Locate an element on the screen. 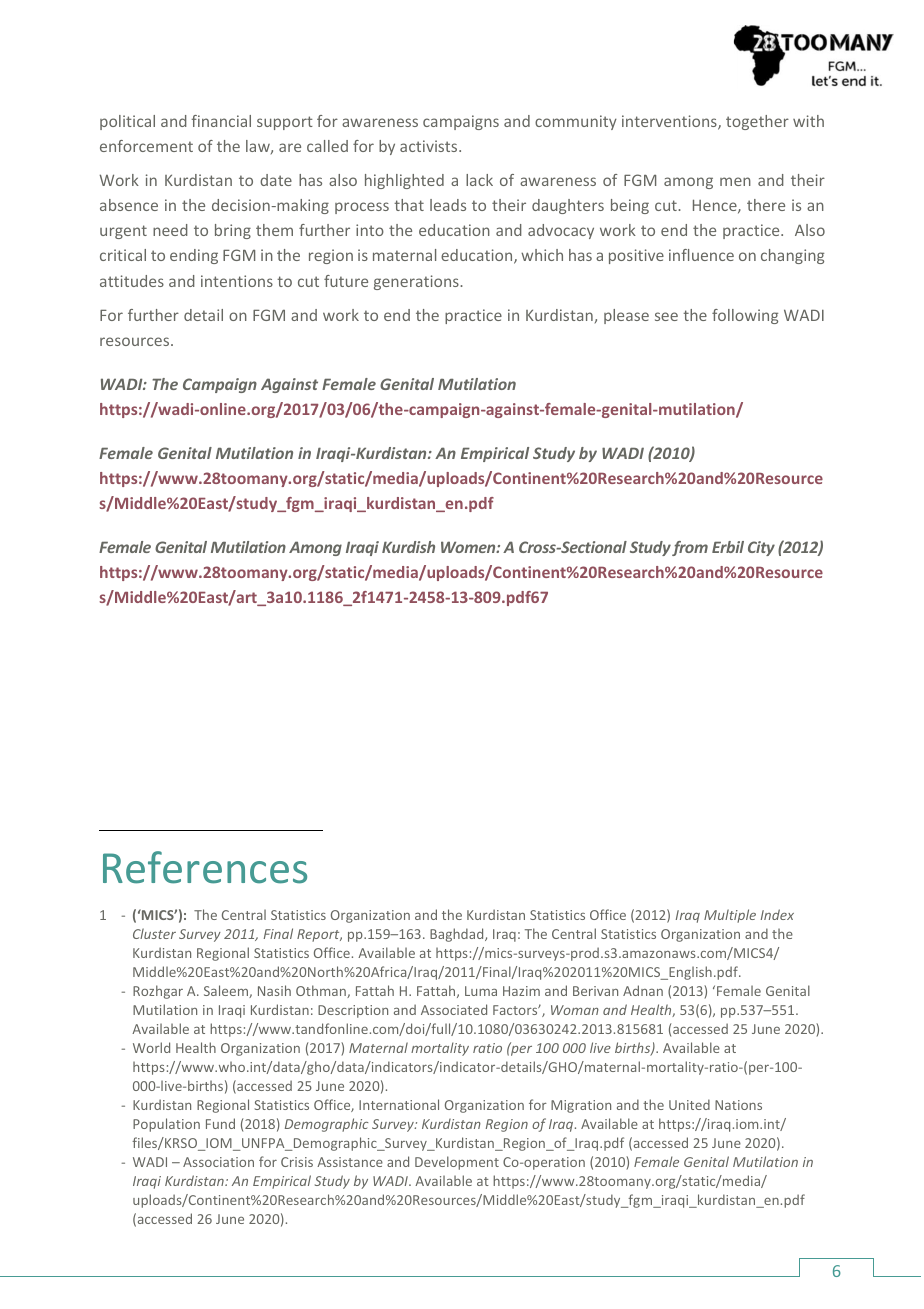  Fund is located at coordinates (220, 1123).
